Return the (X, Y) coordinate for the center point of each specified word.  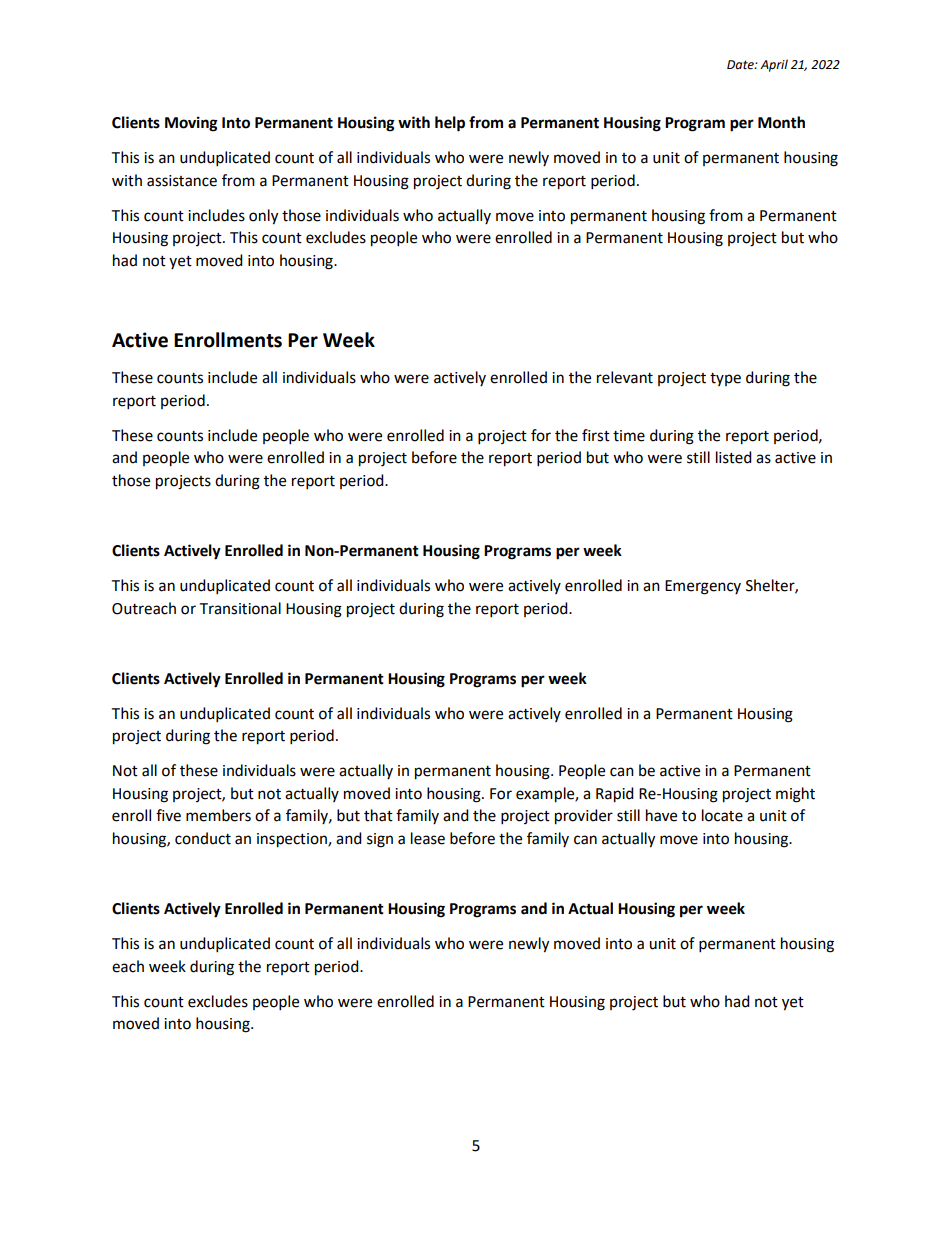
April (774, 65)
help (450, 124)
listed (734, 457)
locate (722, 815)
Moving (191, 124)
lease (428, 838)
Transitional (240, 608)
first (596, 435)
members (218, 815)
